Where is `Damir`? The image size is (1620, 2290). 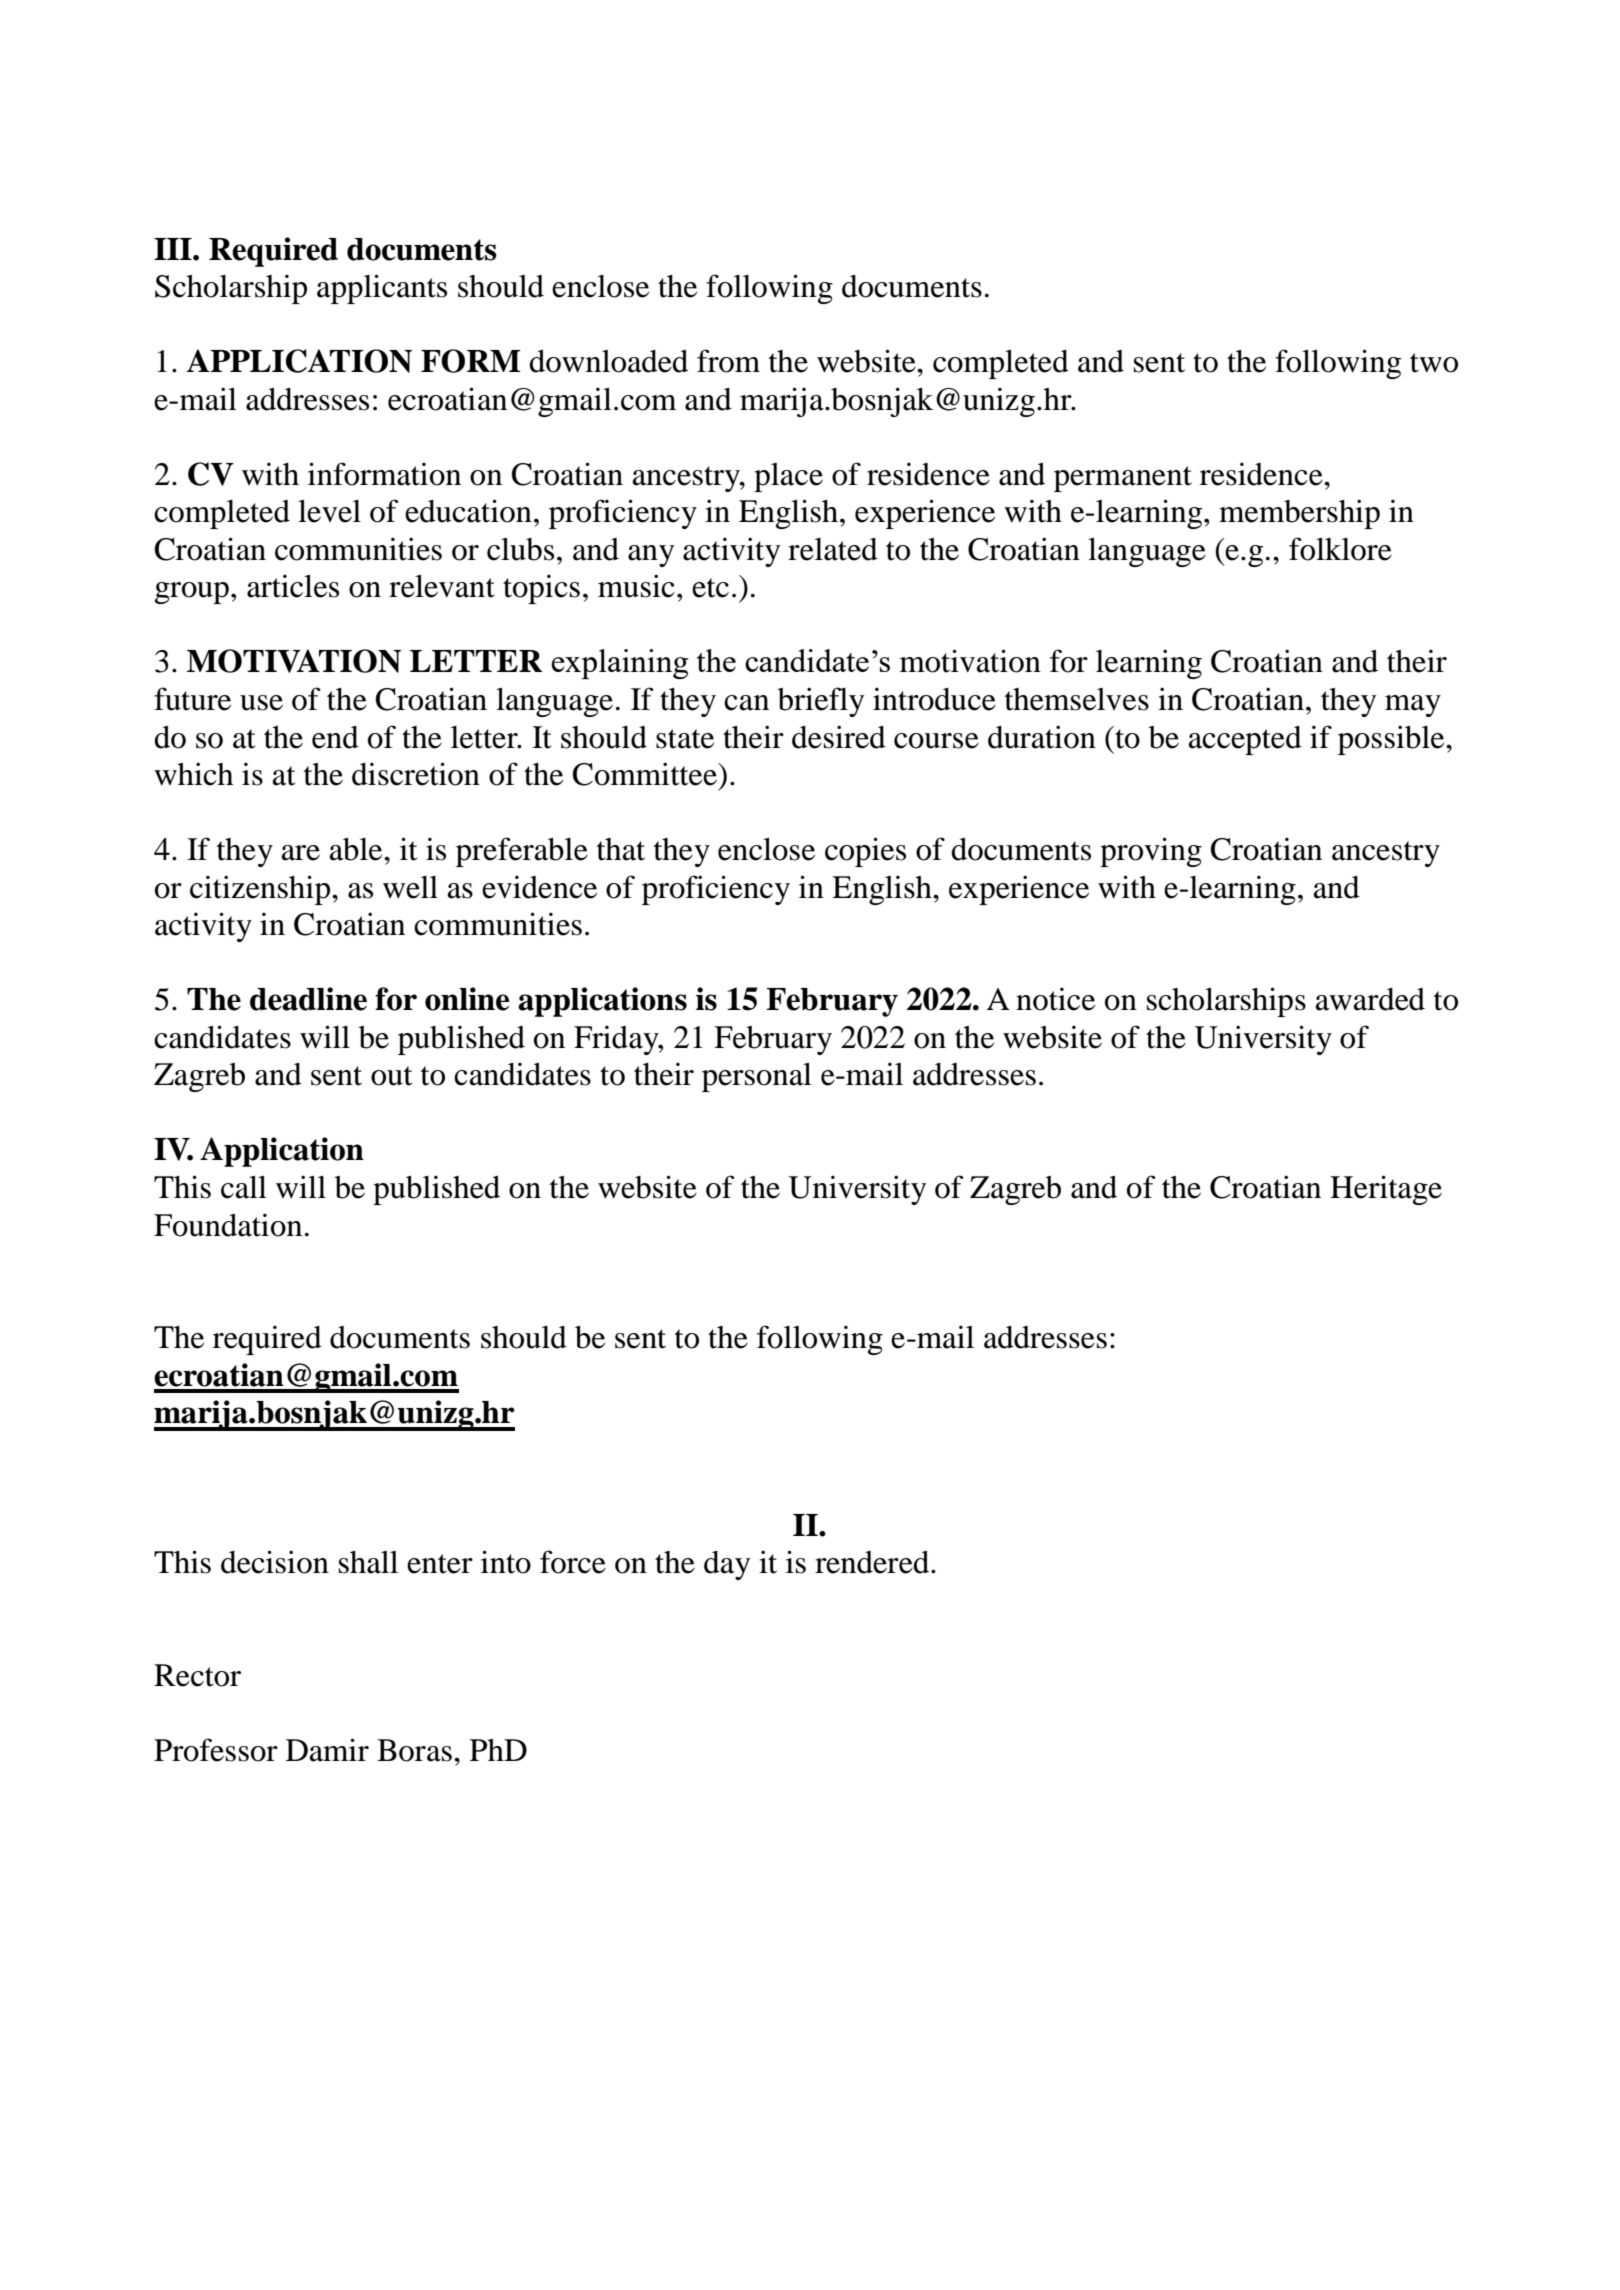 Damir is located at coordinates (327, 1750).
